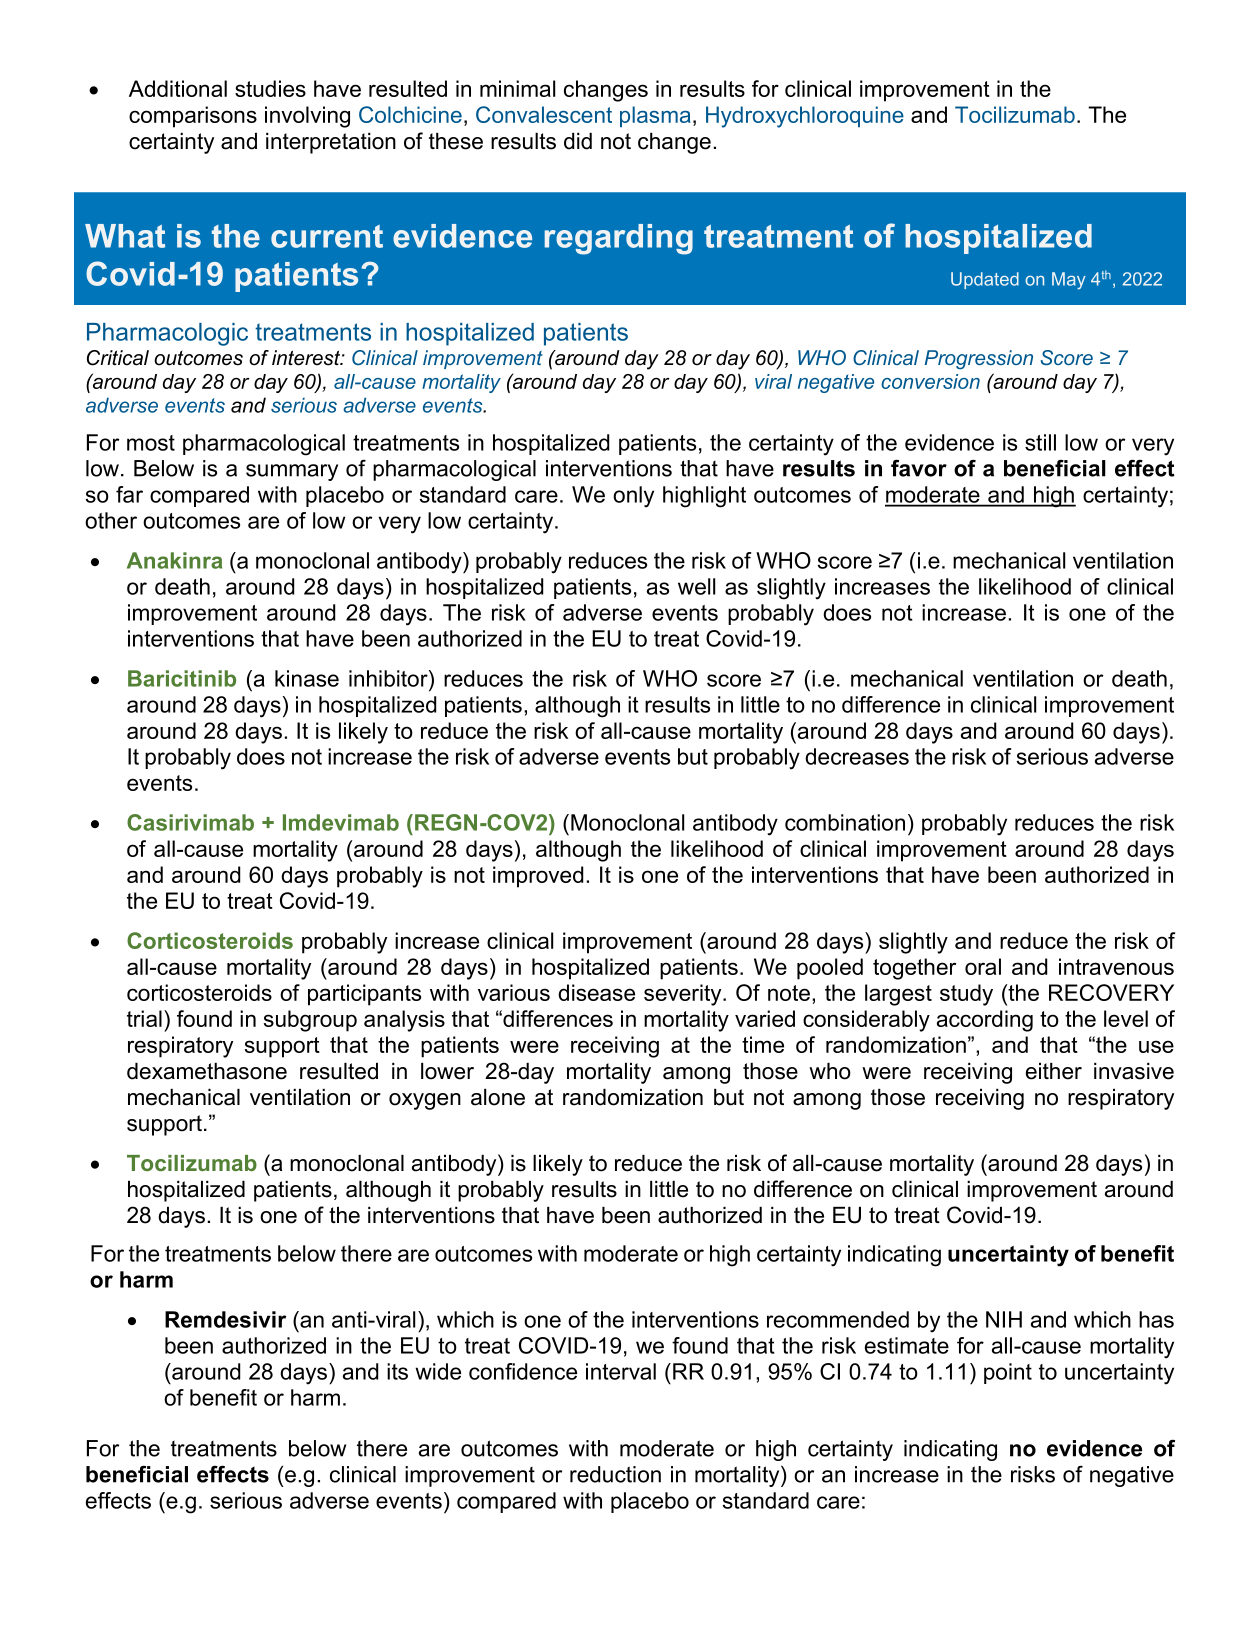 The height and width of the document is (1631, 1260). Describe the element at coordinates (615, 1474) in the document. I see `reduction` at that location.
